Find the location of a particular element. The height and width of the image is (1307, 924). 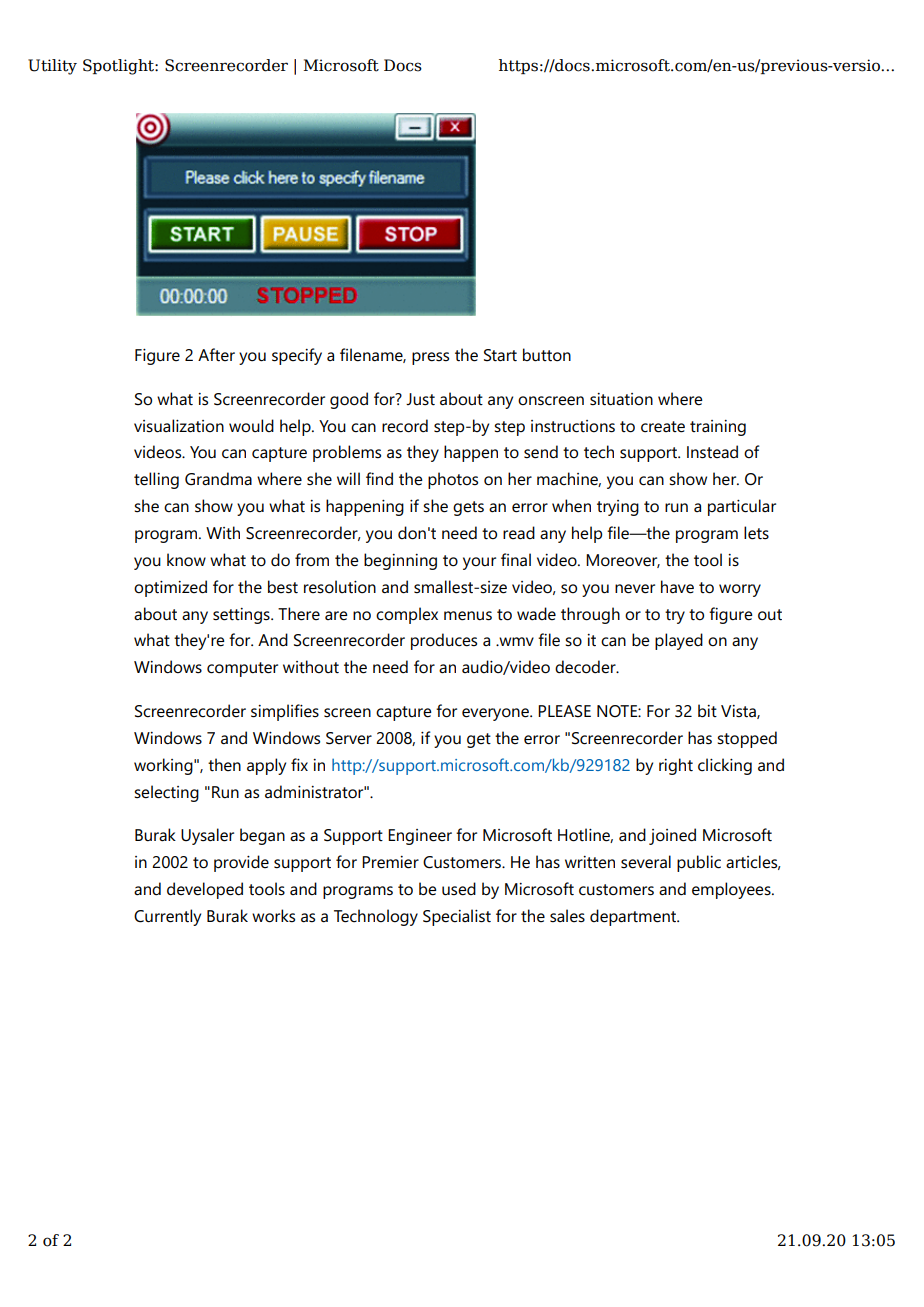

telling is located at coordinates (156, 480).
